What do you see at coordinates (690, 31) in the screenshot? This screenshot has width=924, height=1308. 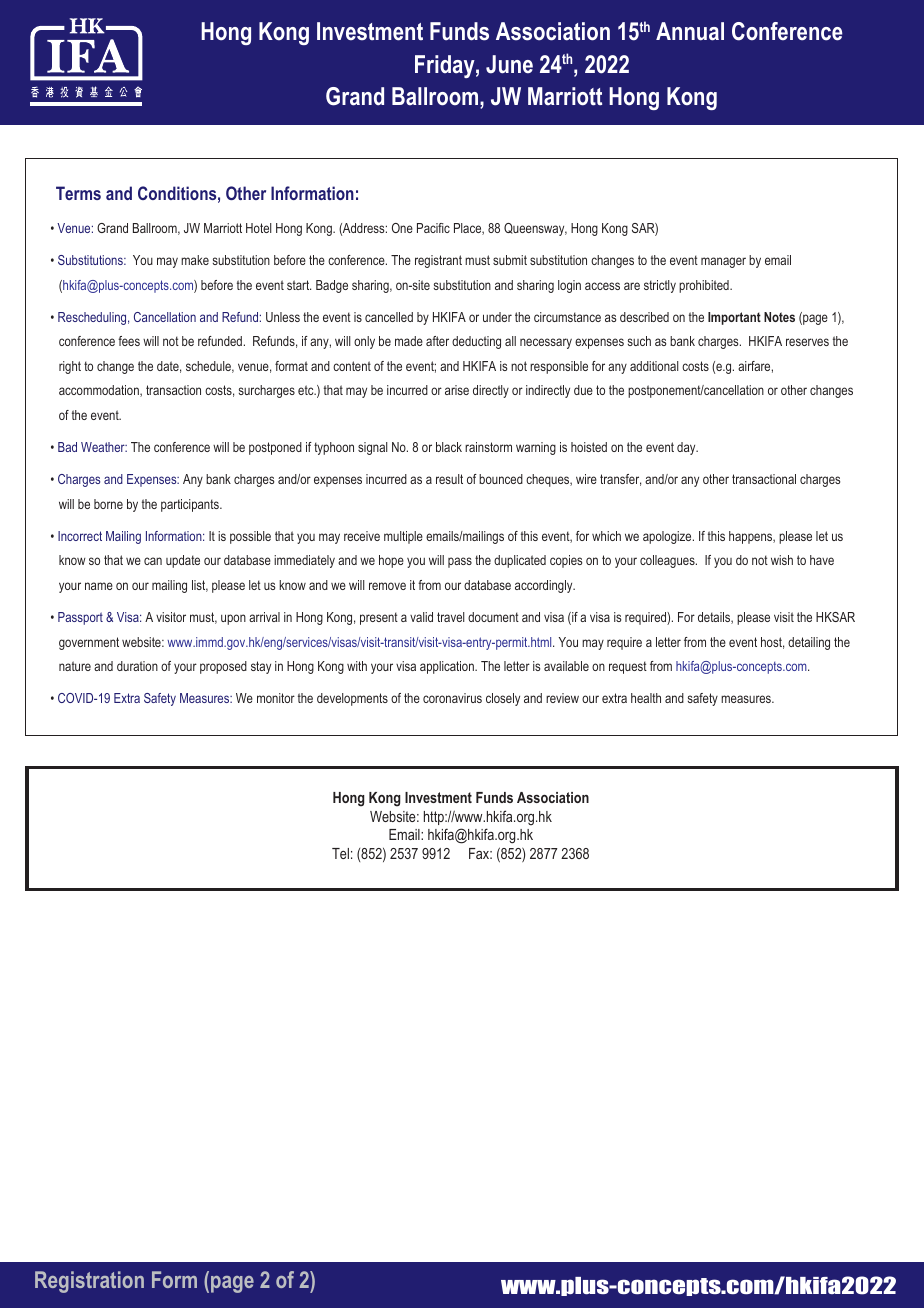 I see `Annual` at bounding box center [690, 31].
